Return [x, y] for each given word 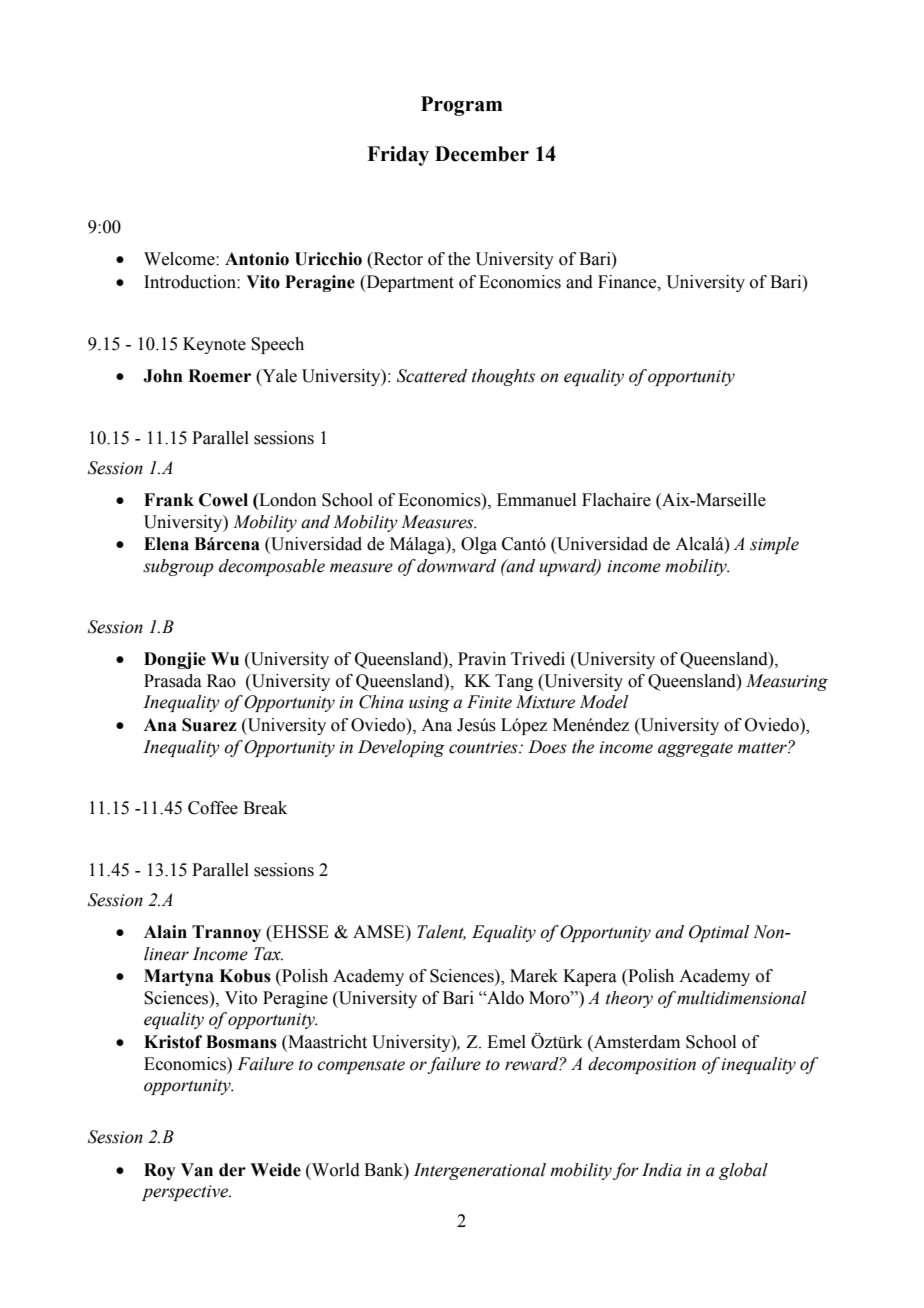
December [482, 154]
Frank [169, 500]
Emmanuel [536, 500]
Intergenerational [480, 1171]
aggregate [695, 750]
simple [774, 545]
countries [484, 747]
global [743, 1171]
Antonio [257, 259]
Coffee [213, 808]
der [232, 1170]
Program [462, 106]
